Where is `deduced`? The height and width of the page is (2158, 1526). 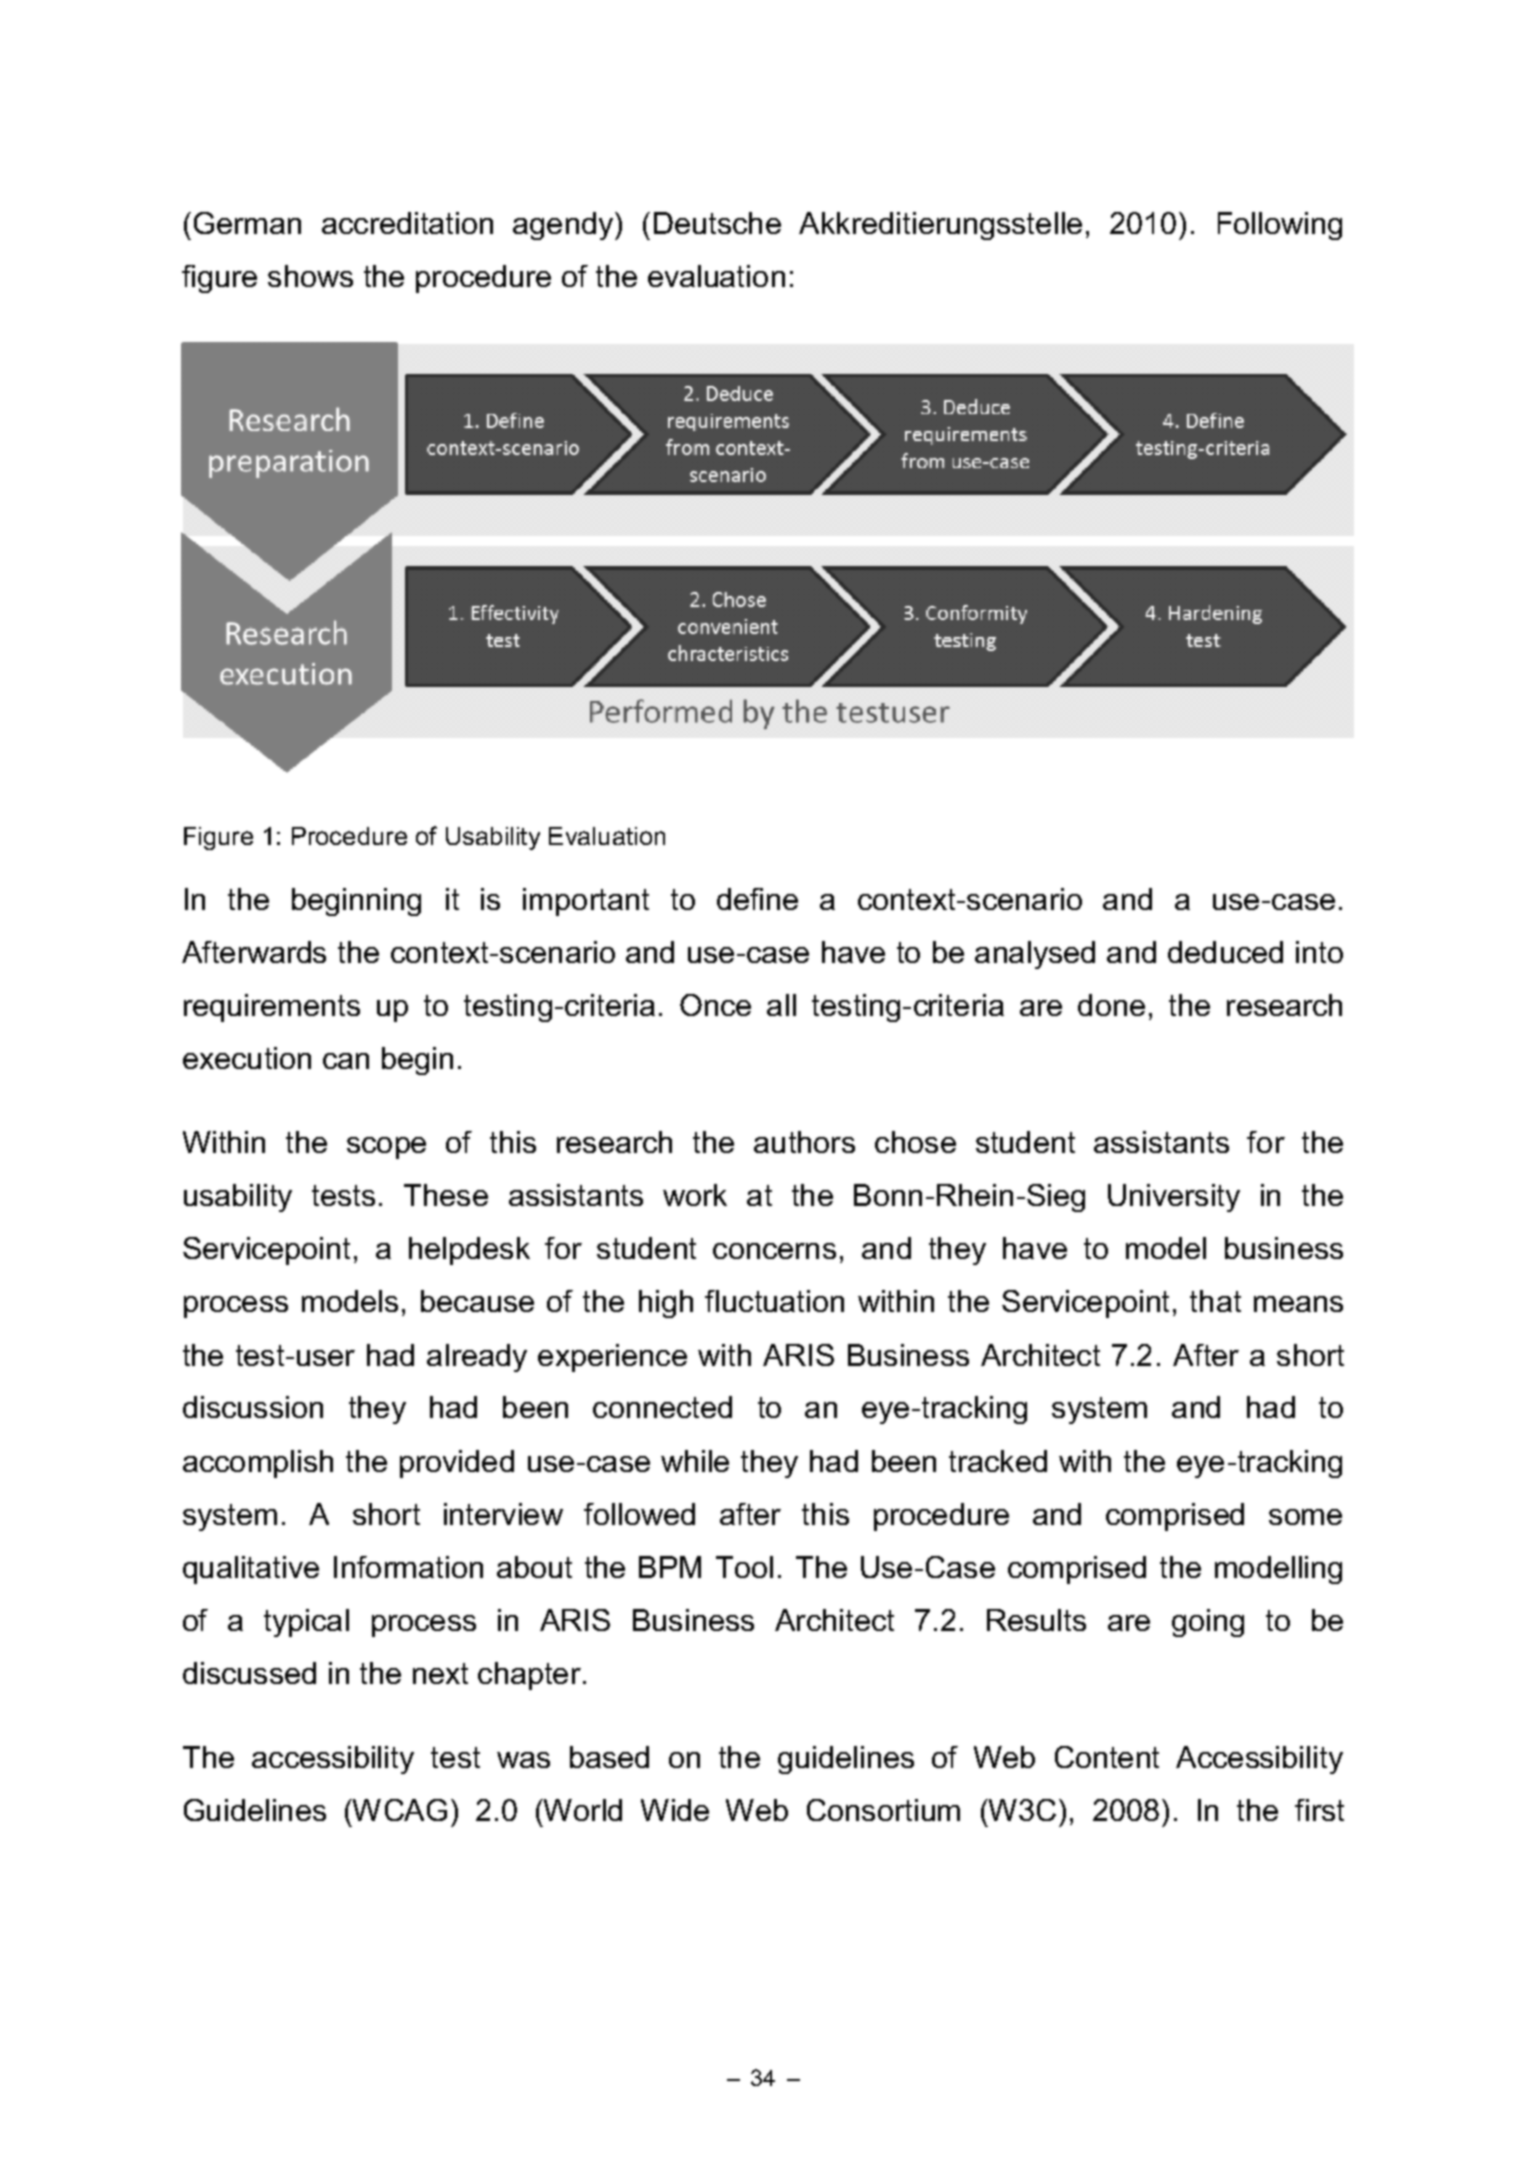
deduced is located at coordinates (1225, 952).
